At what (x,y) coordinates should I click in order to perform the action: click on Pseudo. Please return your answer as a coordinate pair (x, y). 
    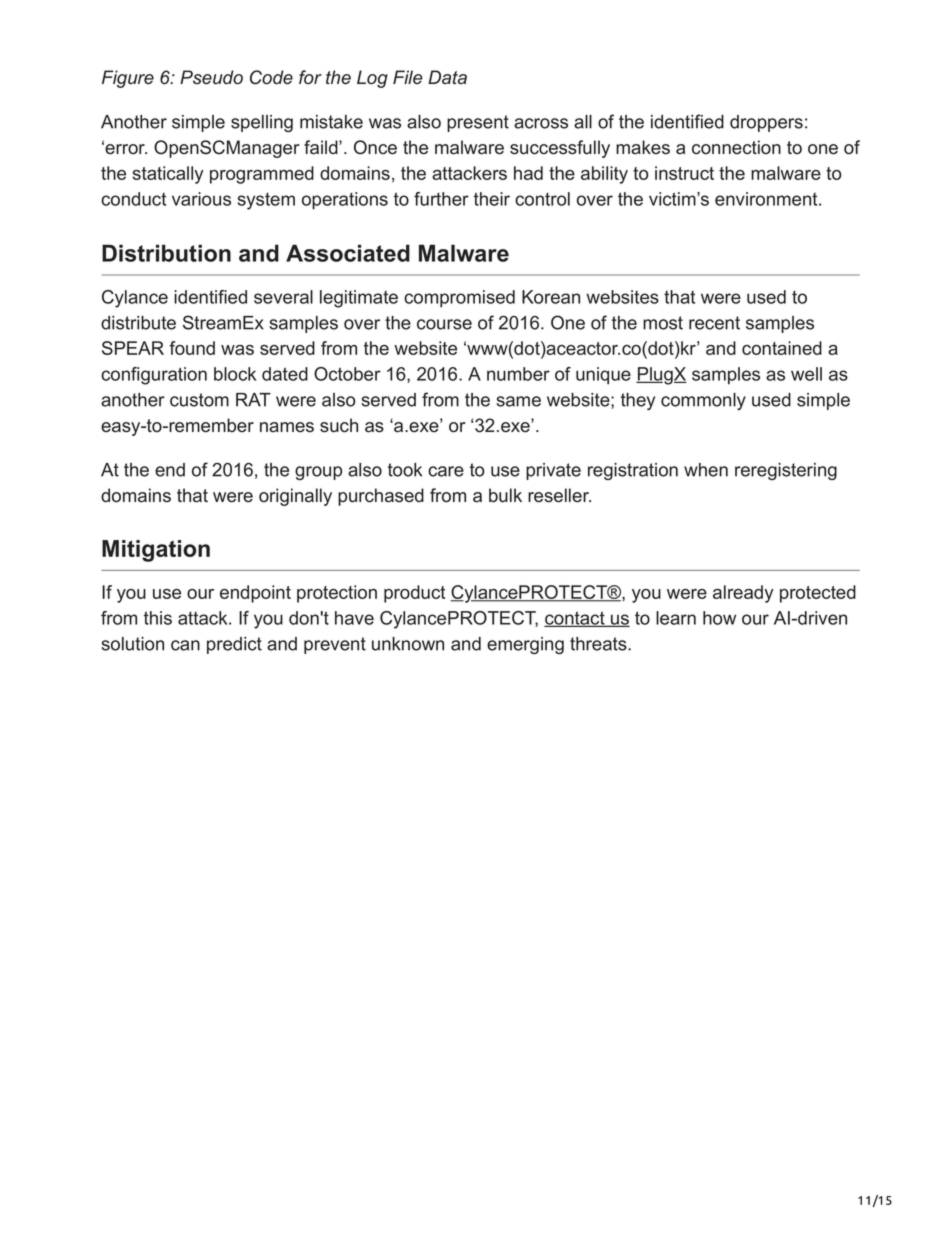
    Looking at the image, I should click on (211, 77).
